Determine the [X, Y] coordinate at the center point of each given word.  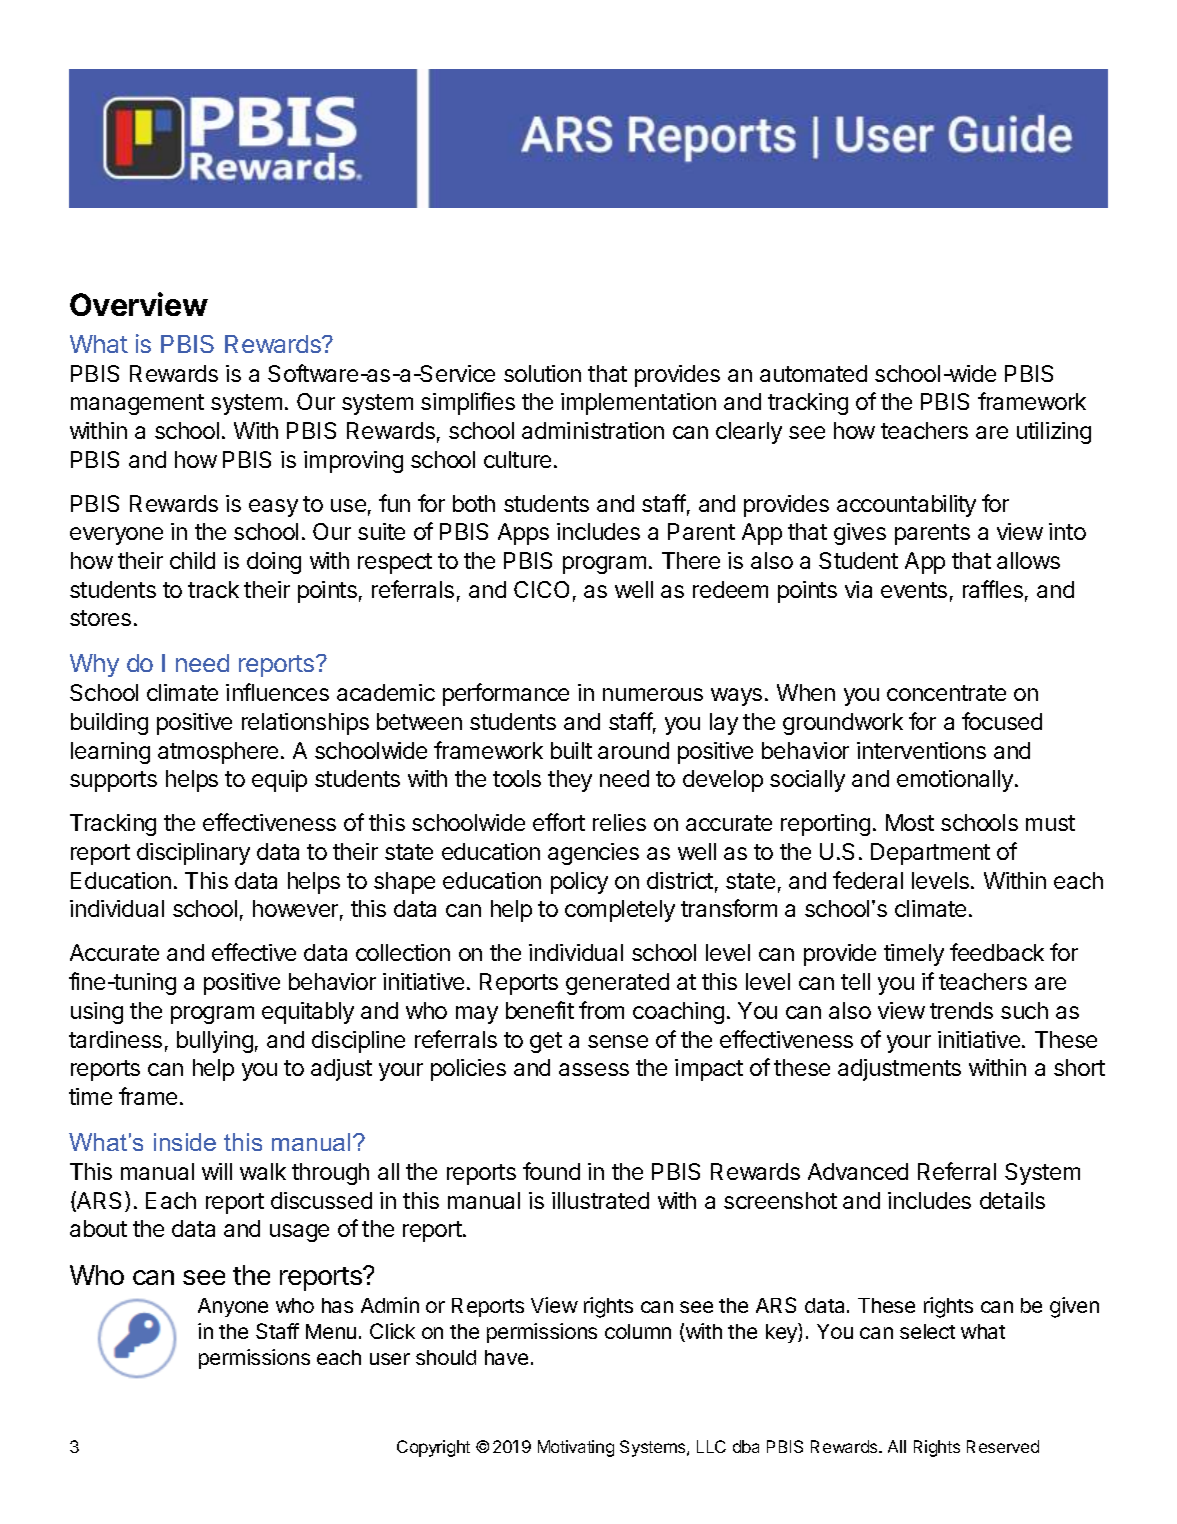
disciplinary [193, 854]
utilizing [1054, 433]
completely [620, 911]
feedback [997, 952]
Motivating [576, 1448]
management [137, 404]
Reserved [1003, 1446]
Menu [331, 1331]
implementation [638, 404]
